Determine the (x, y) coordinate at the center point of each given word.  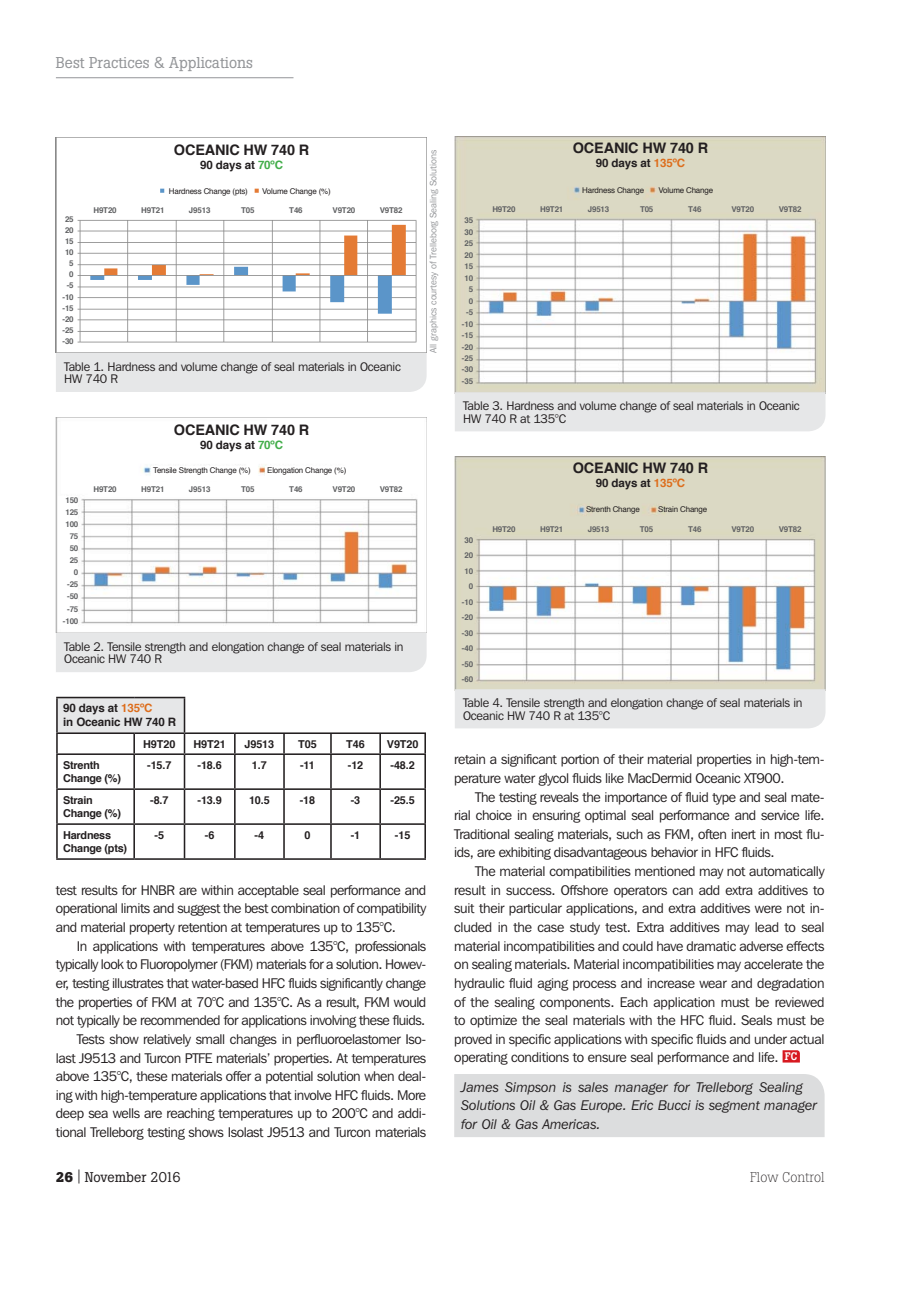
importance (636, 798)
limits (135, 908)
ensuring (556, 816)
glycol (553, 779)
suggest (199, 910)
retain (470, 759)
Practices (119, 62)
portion (580, 760)
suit (464, 908)
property (152, 929)
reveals (559, 797)
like (615, 778)
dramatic (711, 946)
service (780, 815)
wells (126, 1113)
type (724, 799)
